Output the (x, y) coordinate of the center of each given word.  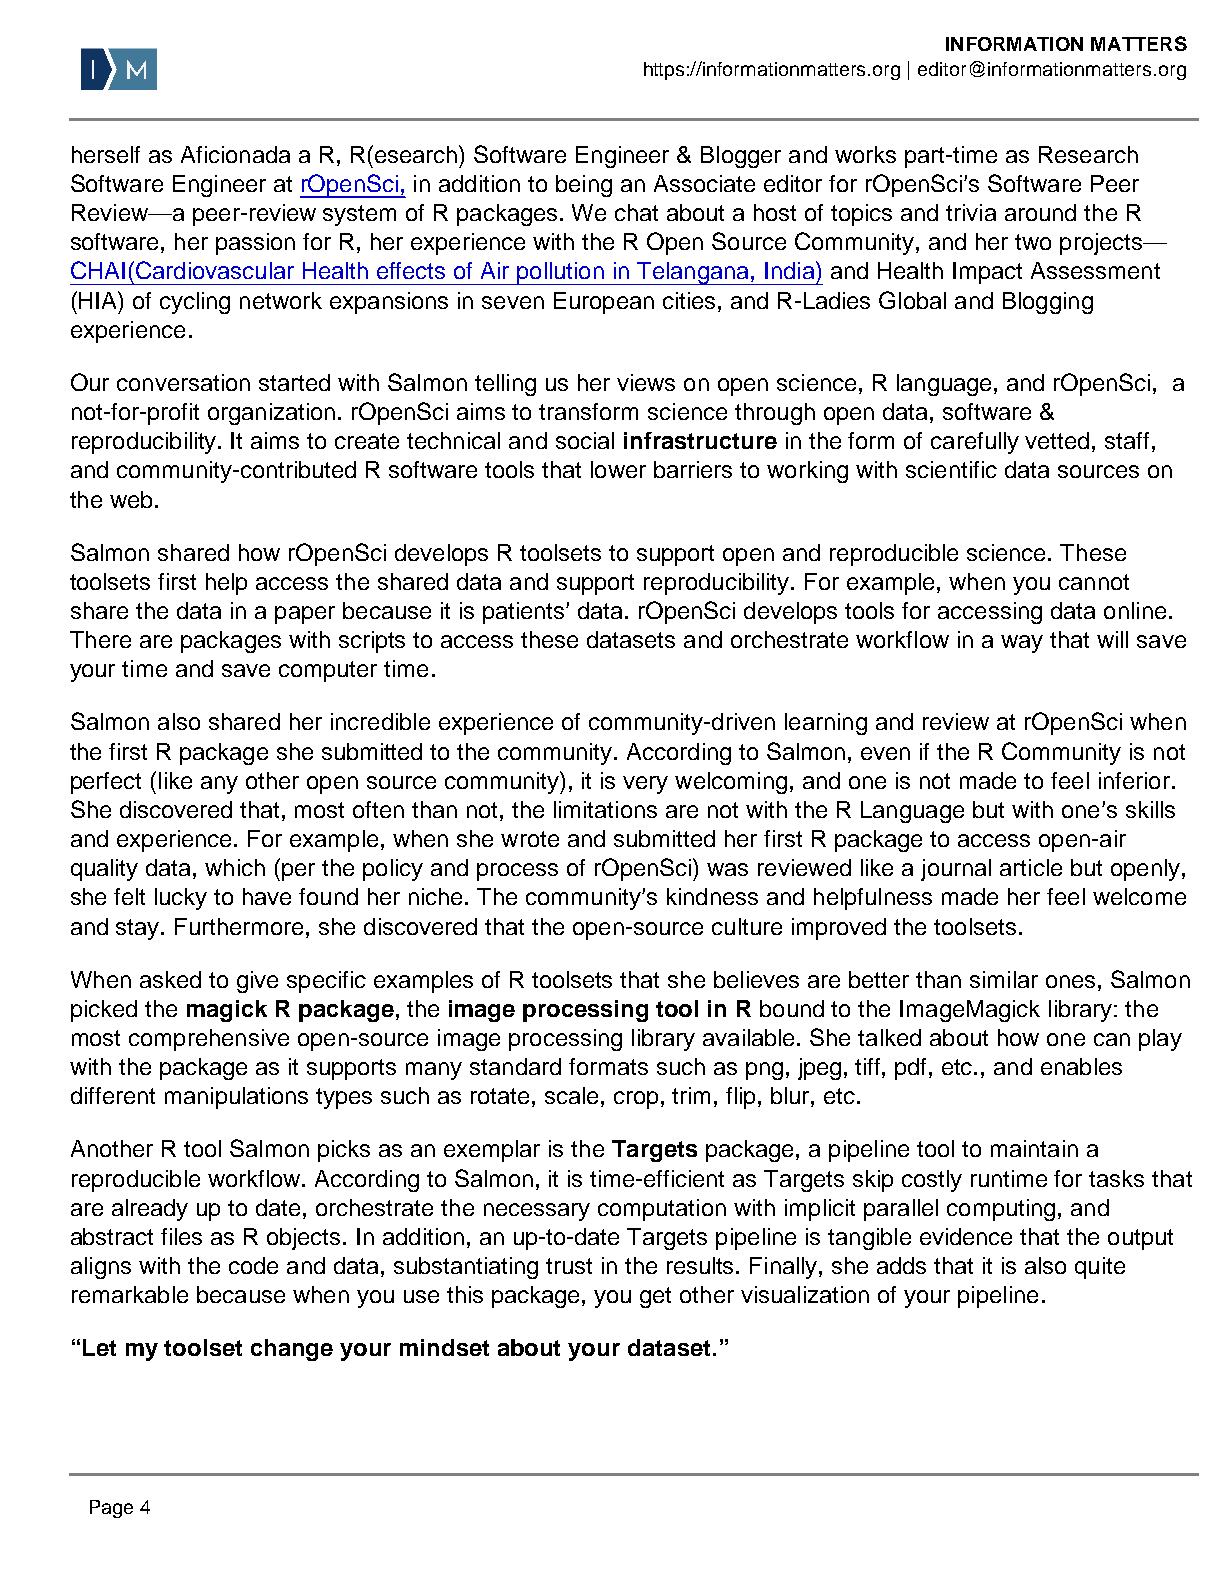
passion (255, 244)
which (235, 867)
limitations (605, 809)
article (1031, 867)
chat (636, 212)
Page (111, 1509)
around (1040, 212)
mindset (444, 1347)
